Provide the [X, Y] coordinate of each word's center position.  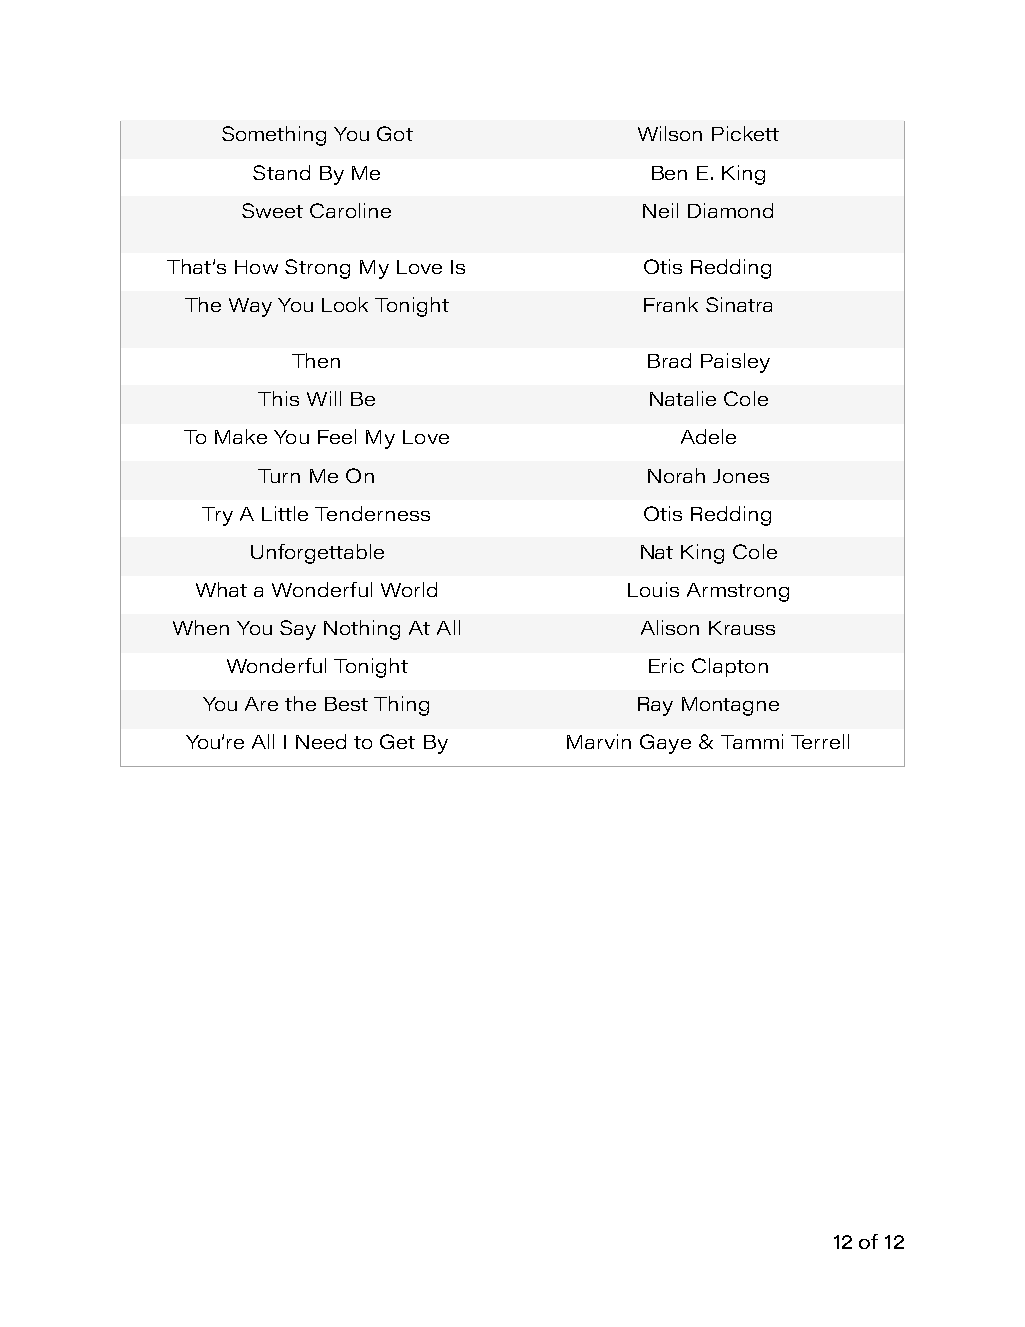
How [256, 267]
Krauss [742, 628]
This [278, 398]
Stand [281, 172]
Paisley [735, 363]
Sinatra [739, 304]
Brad [669, 360]
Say [298, 630]
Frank [671, 304]
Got [395, 133]
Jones [741, 476]
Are [261, 704]
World [409, 589]
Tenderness [372, 513]
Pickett [745, 133]
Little [285, 513]
